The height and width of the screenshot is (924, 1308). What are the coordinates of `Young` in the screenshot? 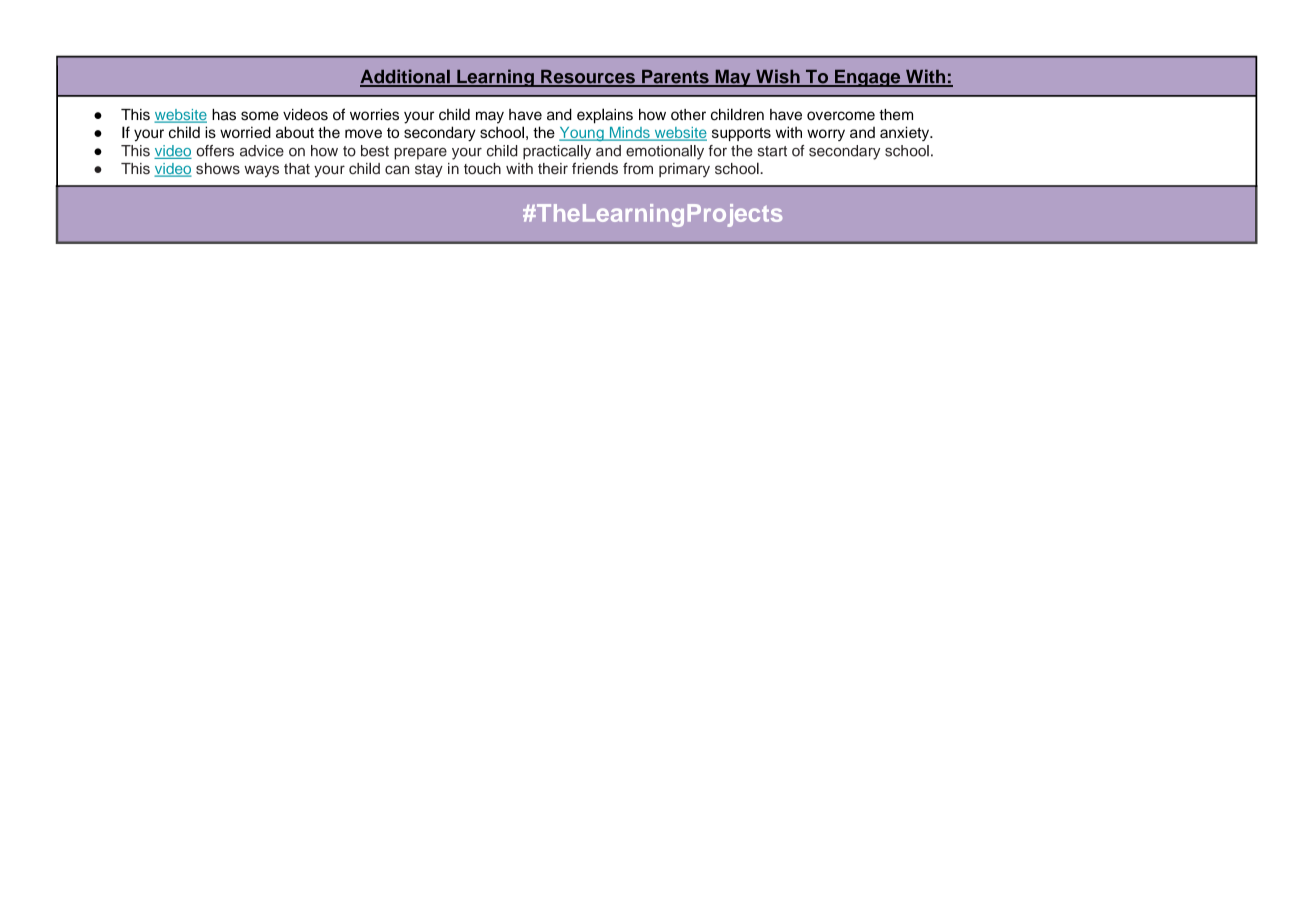 It's located at (582, 134).
